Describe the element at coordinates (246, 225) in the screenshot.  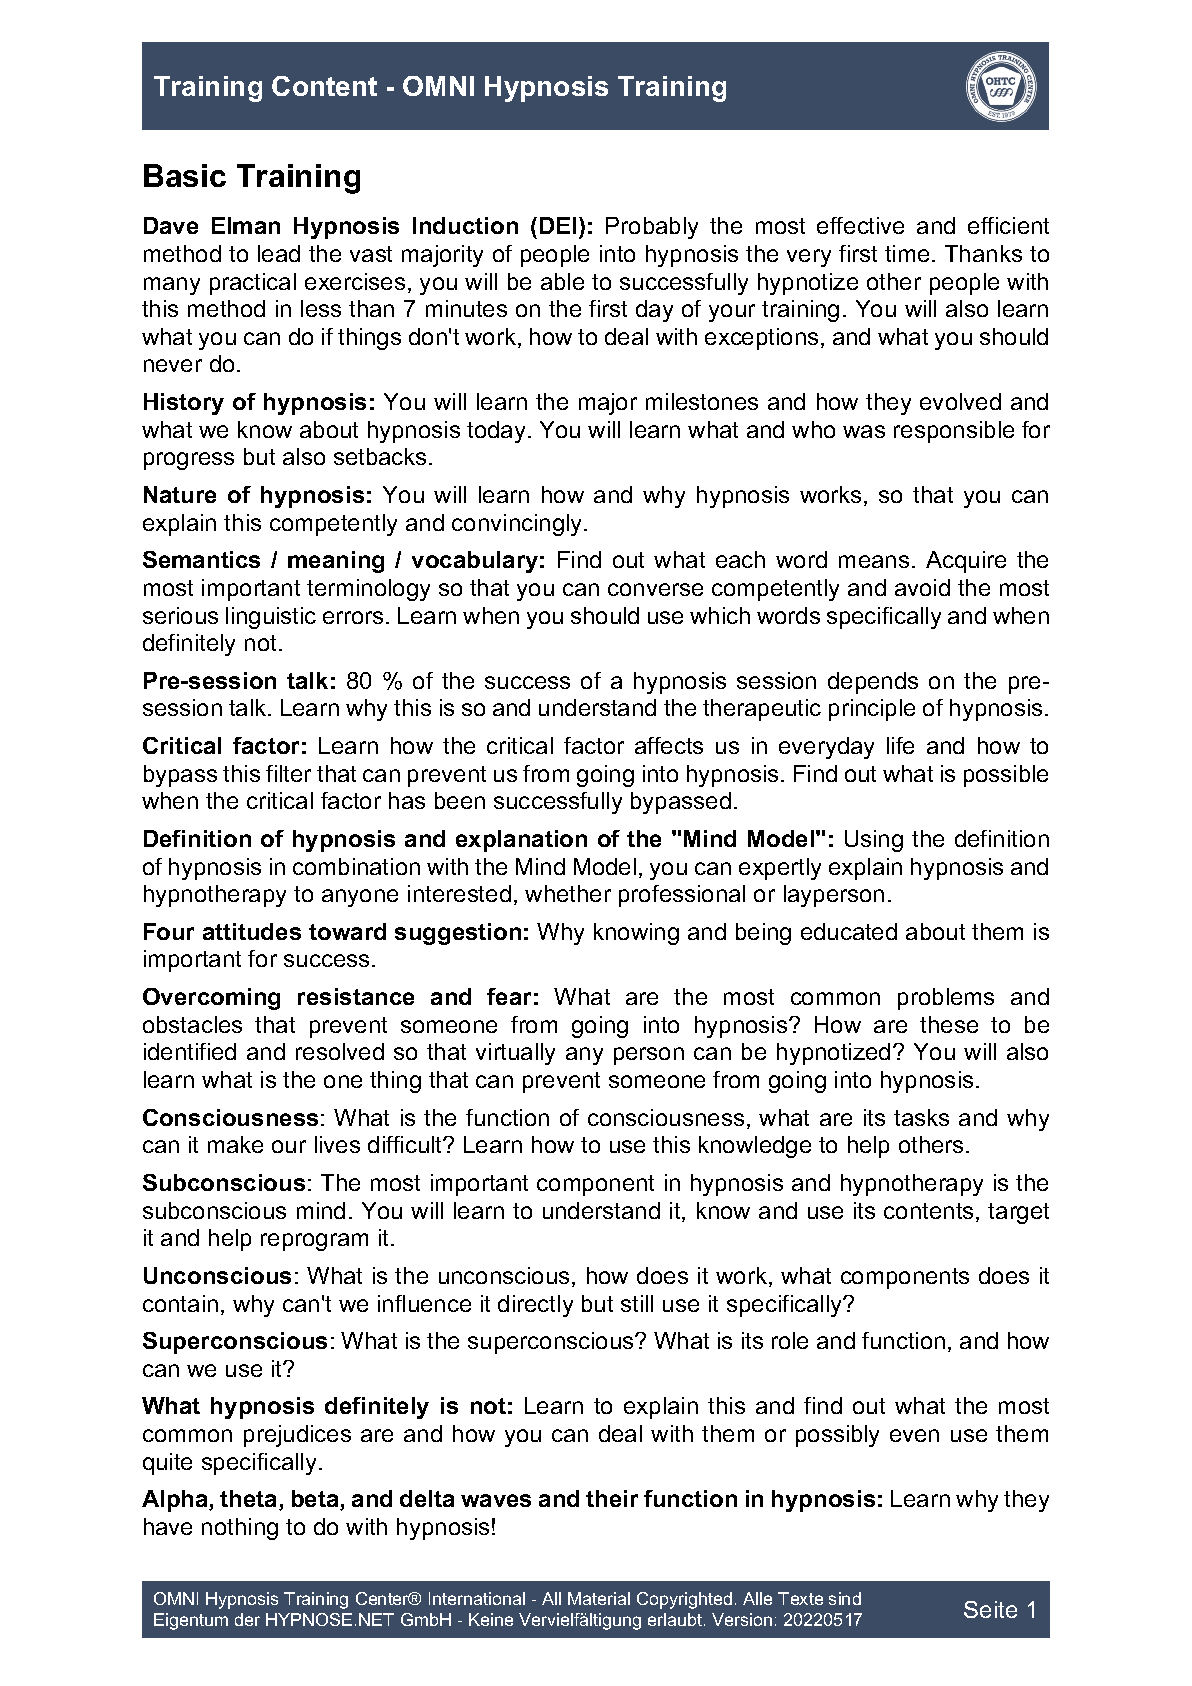
I see `Elman` at that location.
